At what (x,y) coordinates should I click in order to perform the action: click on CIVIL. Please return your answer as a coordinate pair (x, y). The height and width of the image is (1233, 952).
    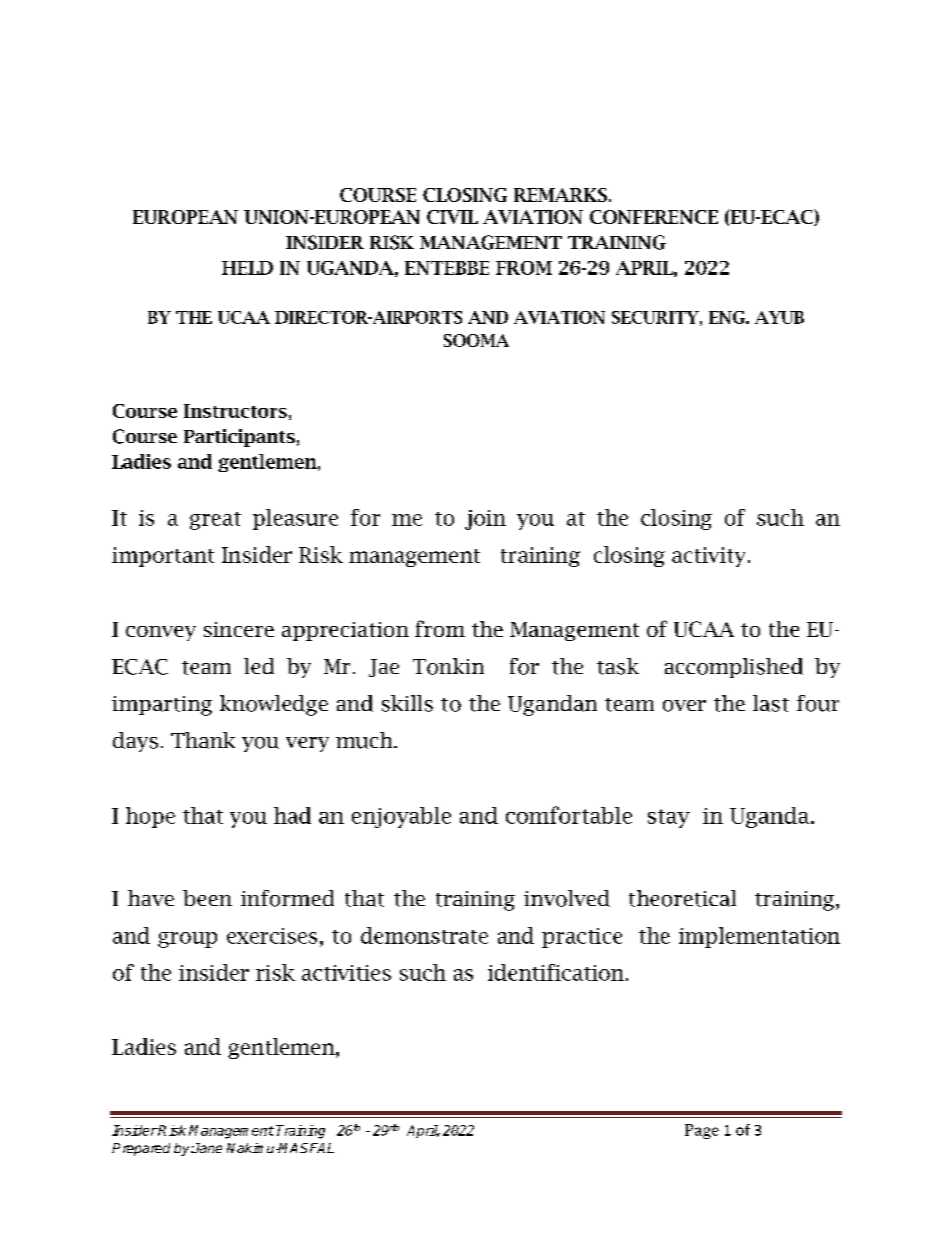
    Looking at the image, I should click on (452, 217).
